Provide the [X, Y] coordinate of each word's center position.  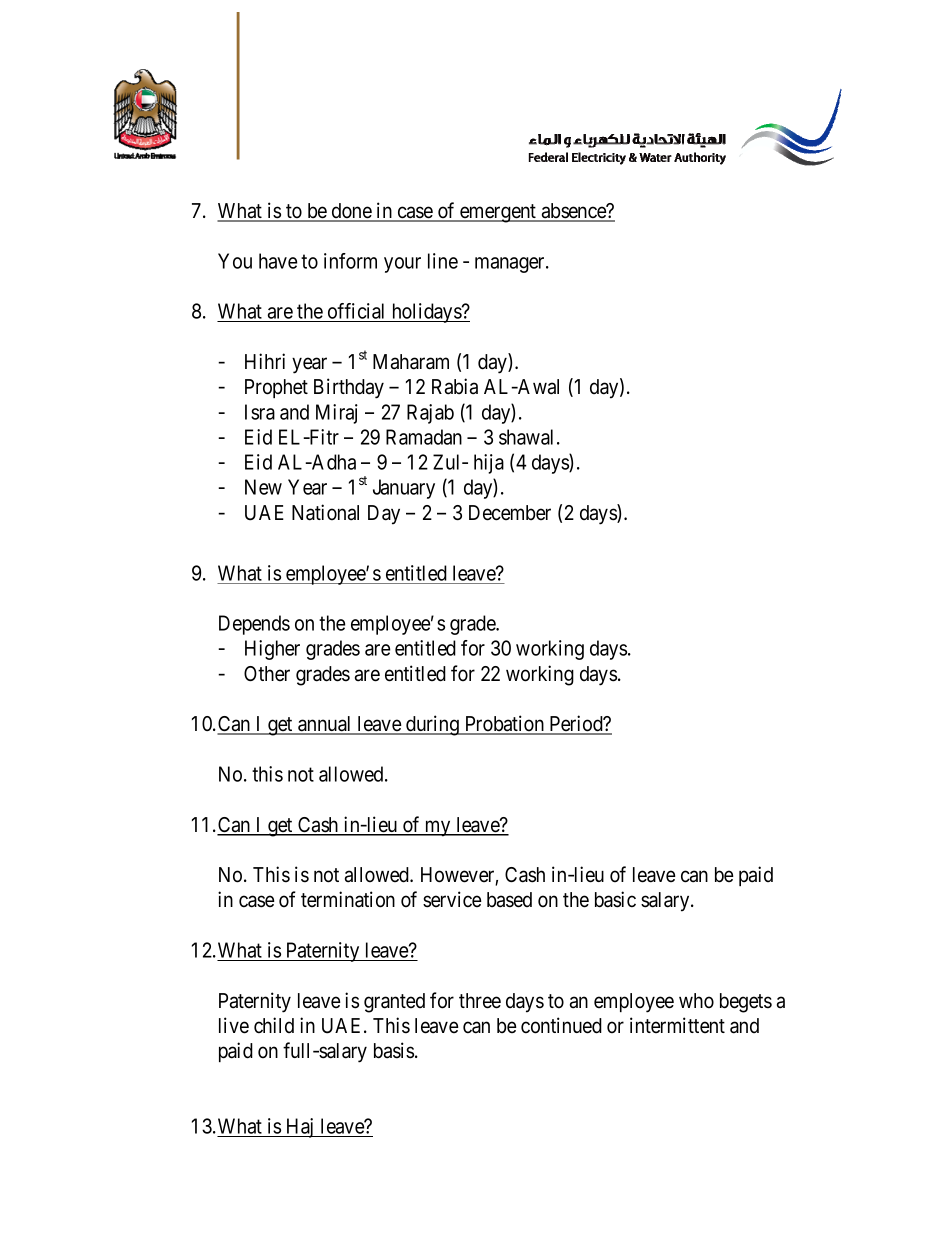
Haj [300, 1128]
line [443, 261]
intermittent [677, 1025]
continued [561, 1025]
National [325, 512]
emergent [498, 213]
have [278, 261]
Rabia [455, 386]
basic [615, 899]
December [510, 513]
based [509, 900]
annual [325, 725]
